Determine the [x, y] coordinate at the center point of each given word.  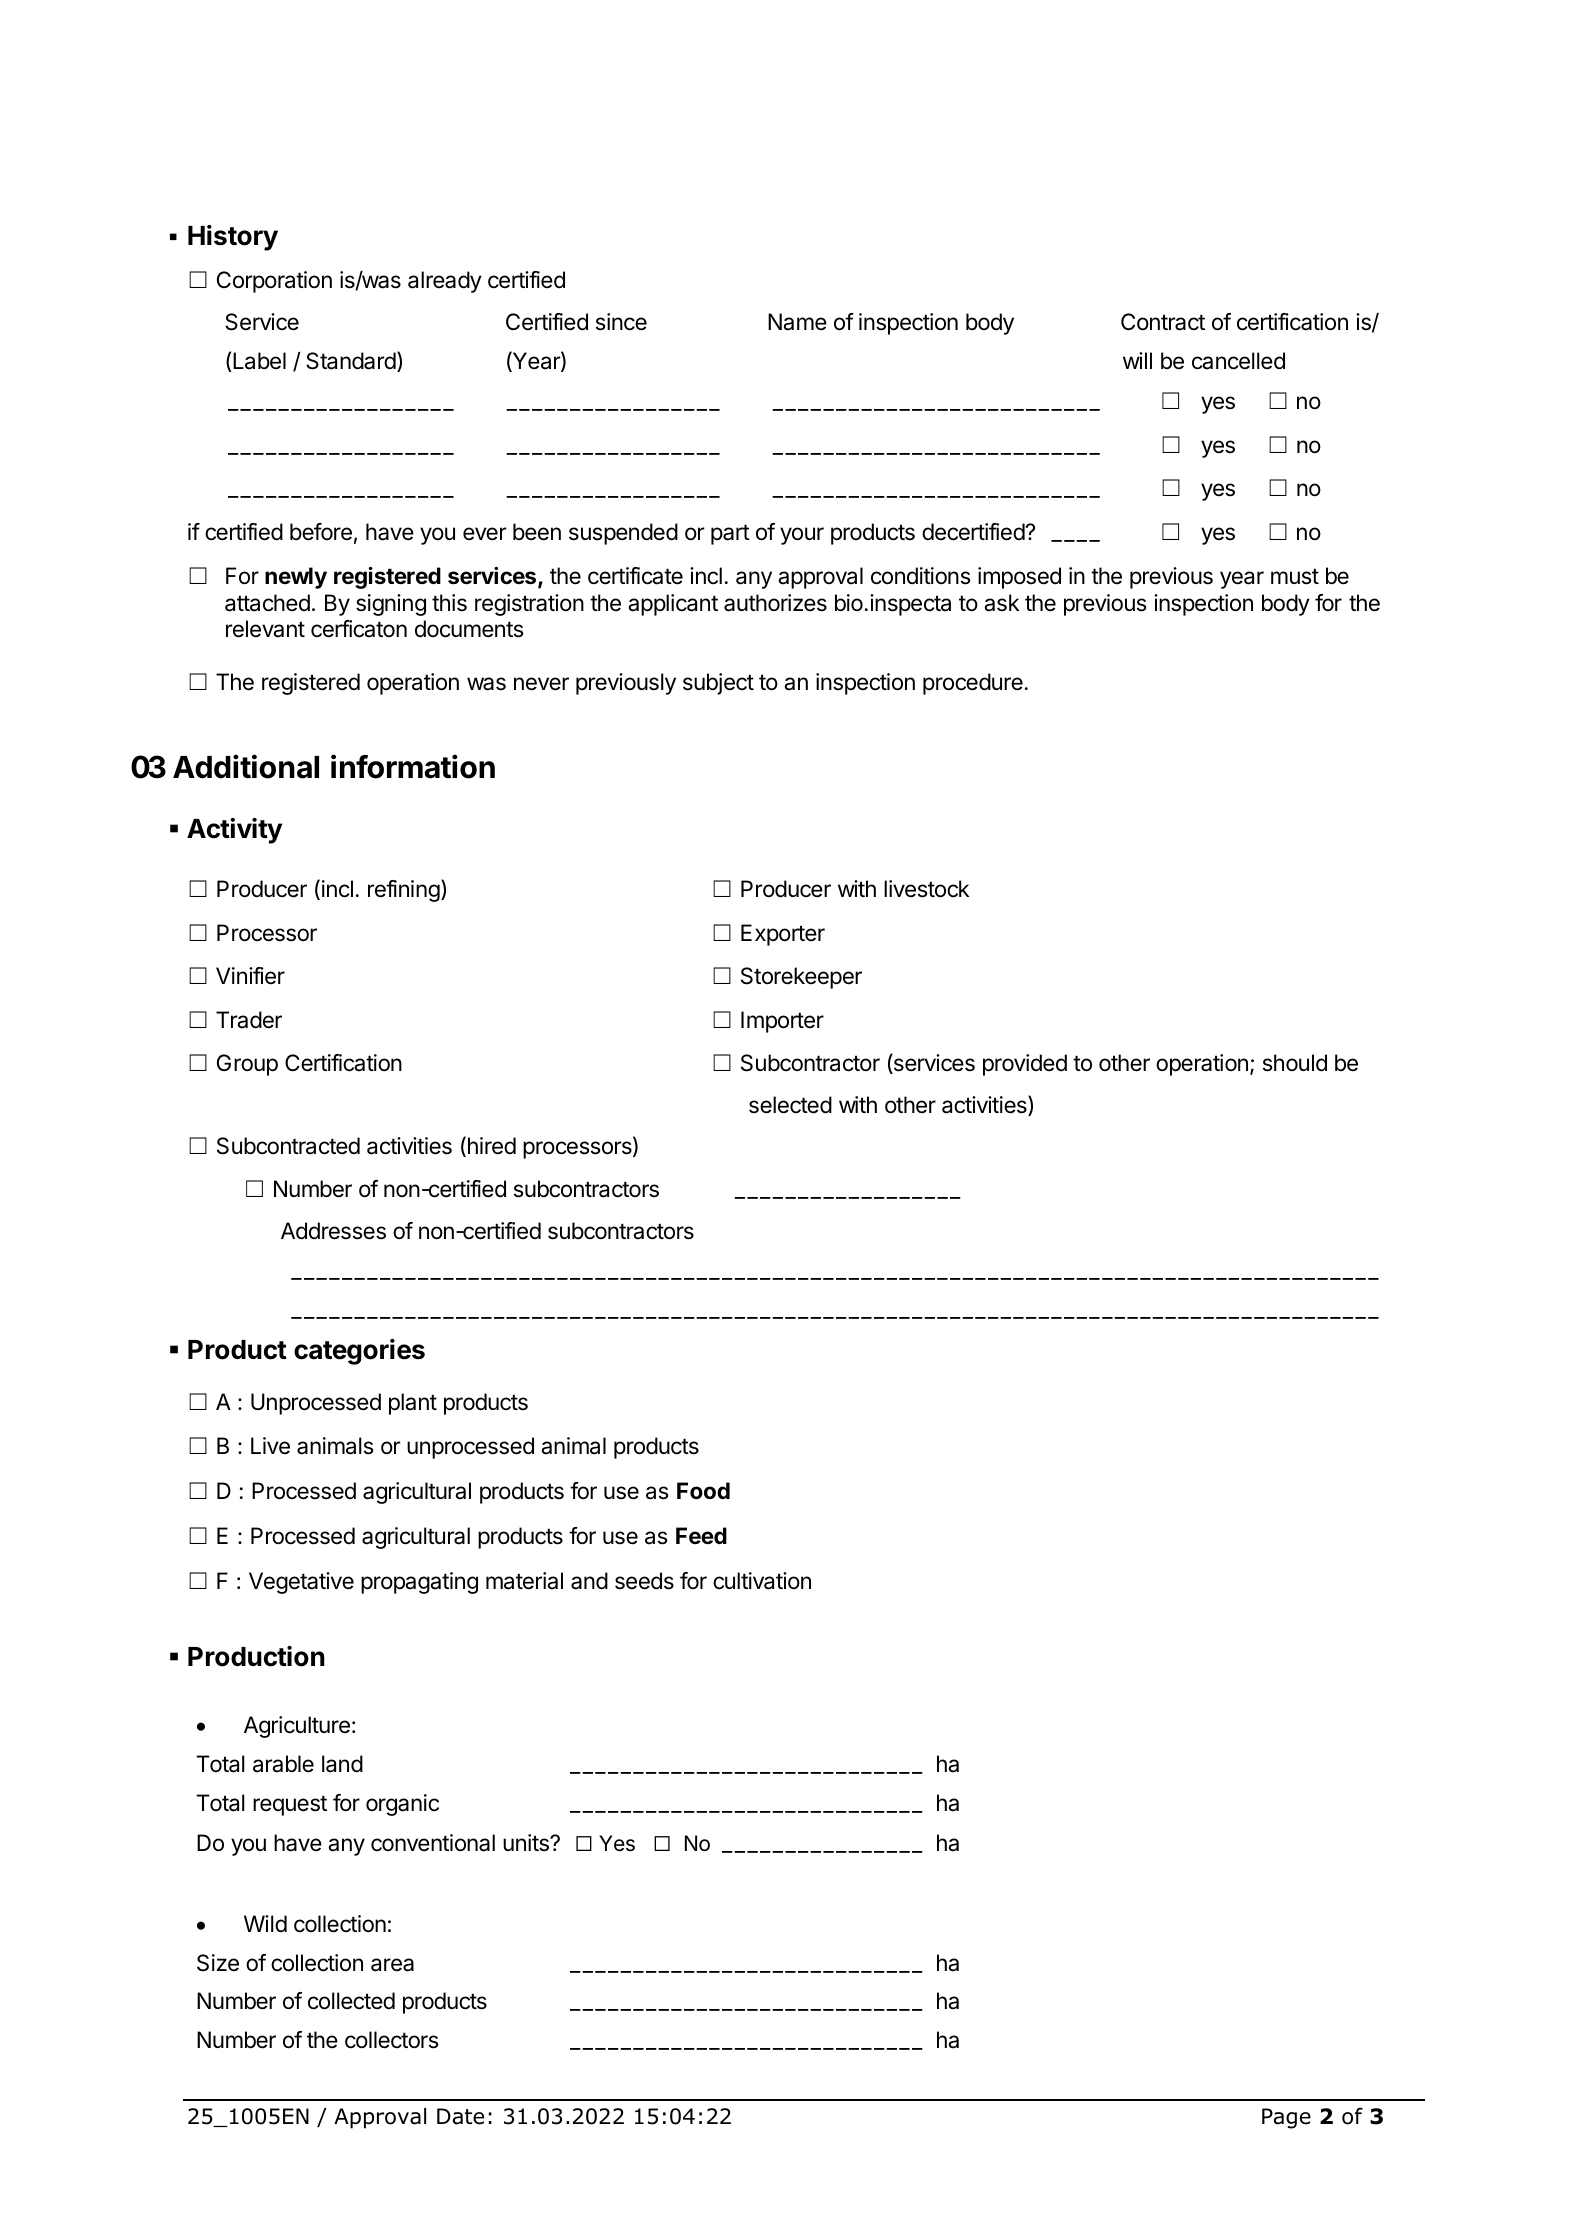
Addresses [333, 1231]
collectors [392, 2040]
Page [1286, 2118]
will [1137, 360]
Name [797, 322]
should [1295, 1063]
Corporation [274, 282]
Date [460, 2116]
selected [790, 1105]
